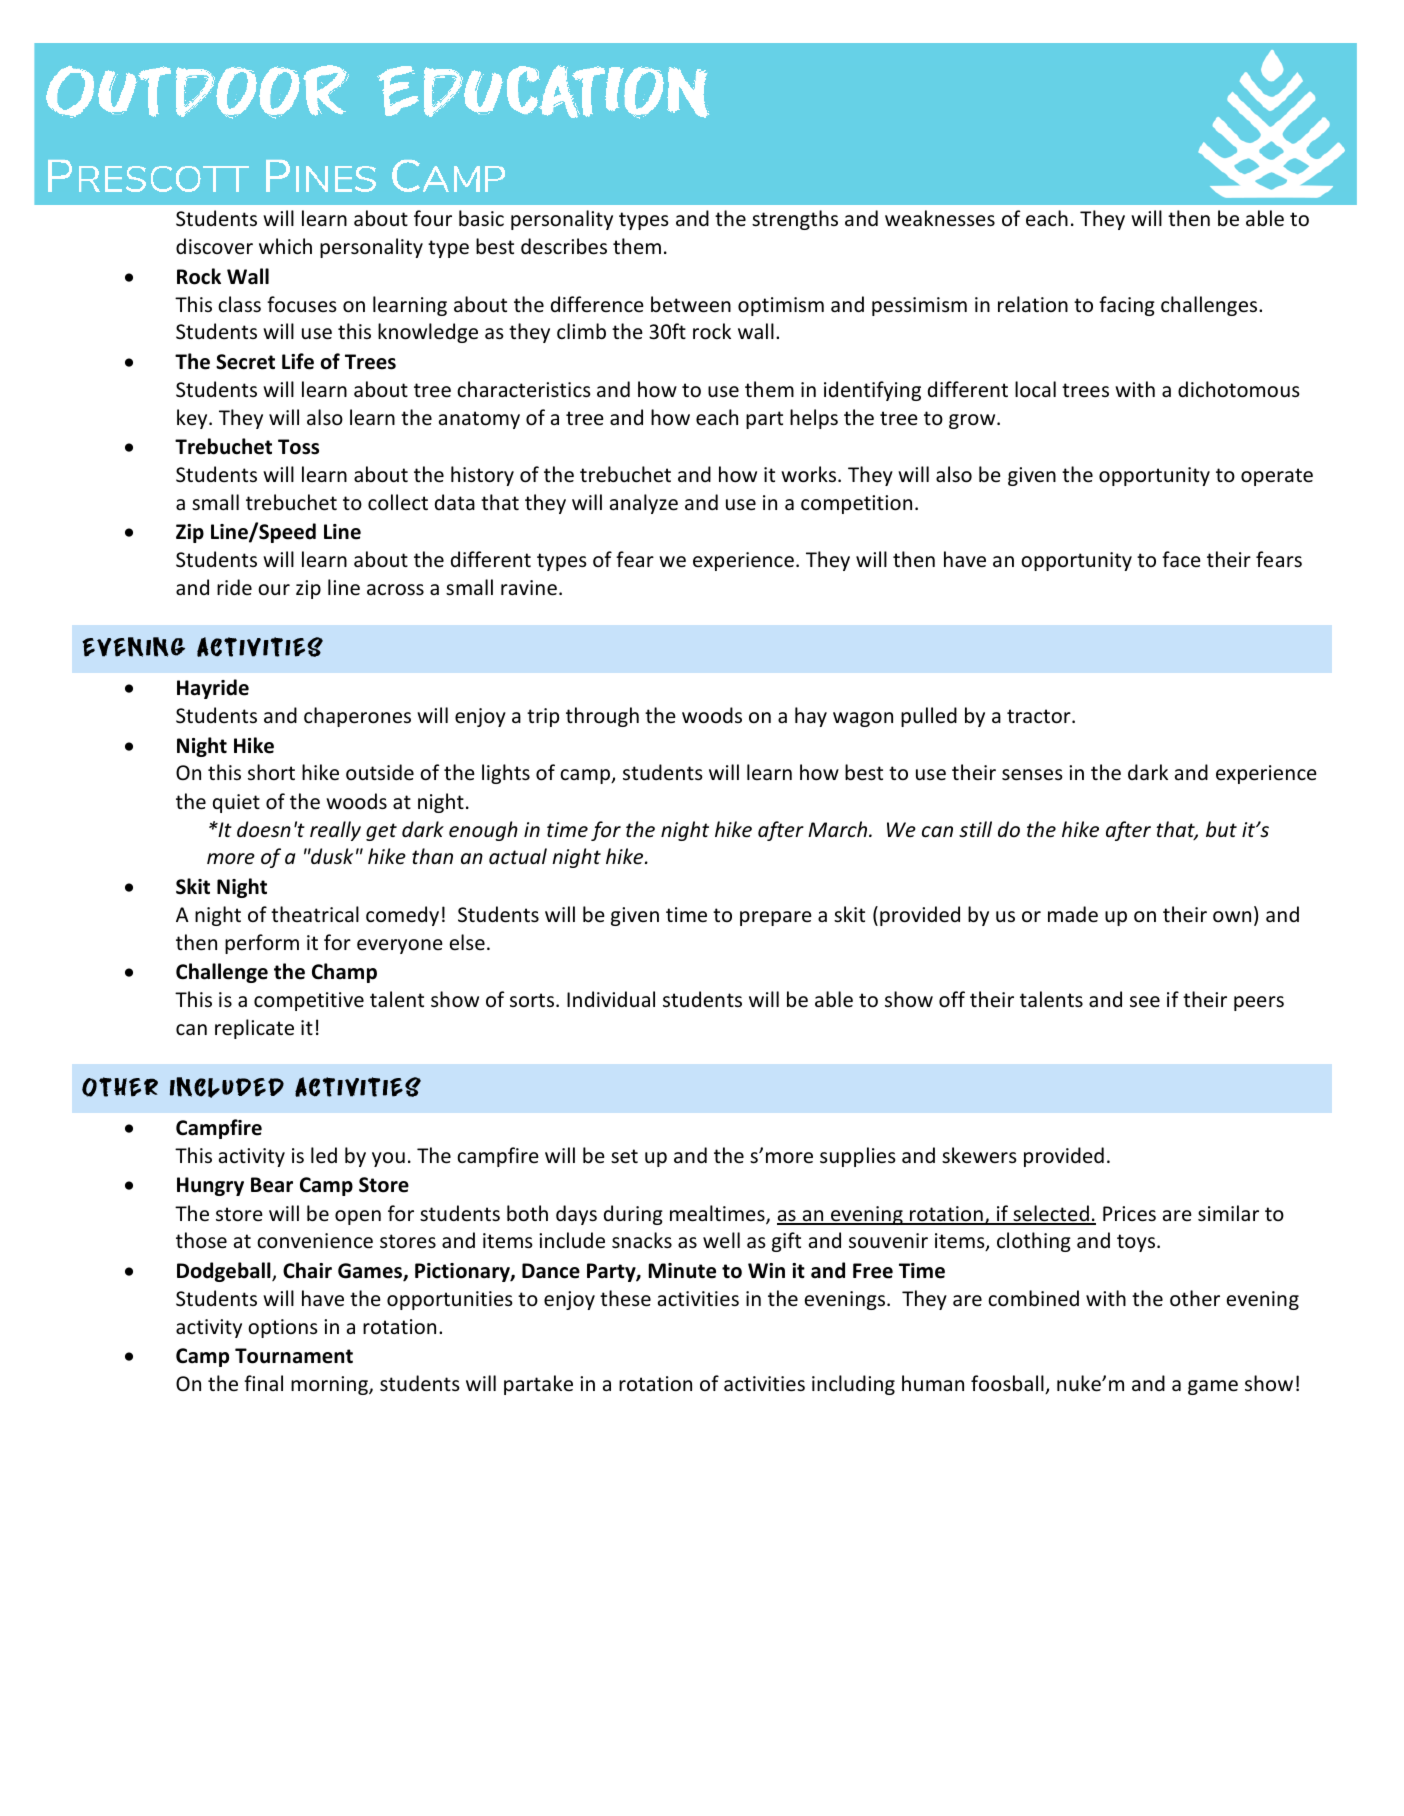 This page has width=1404, height=1816. I want to click on face, so click(1181, 559).
